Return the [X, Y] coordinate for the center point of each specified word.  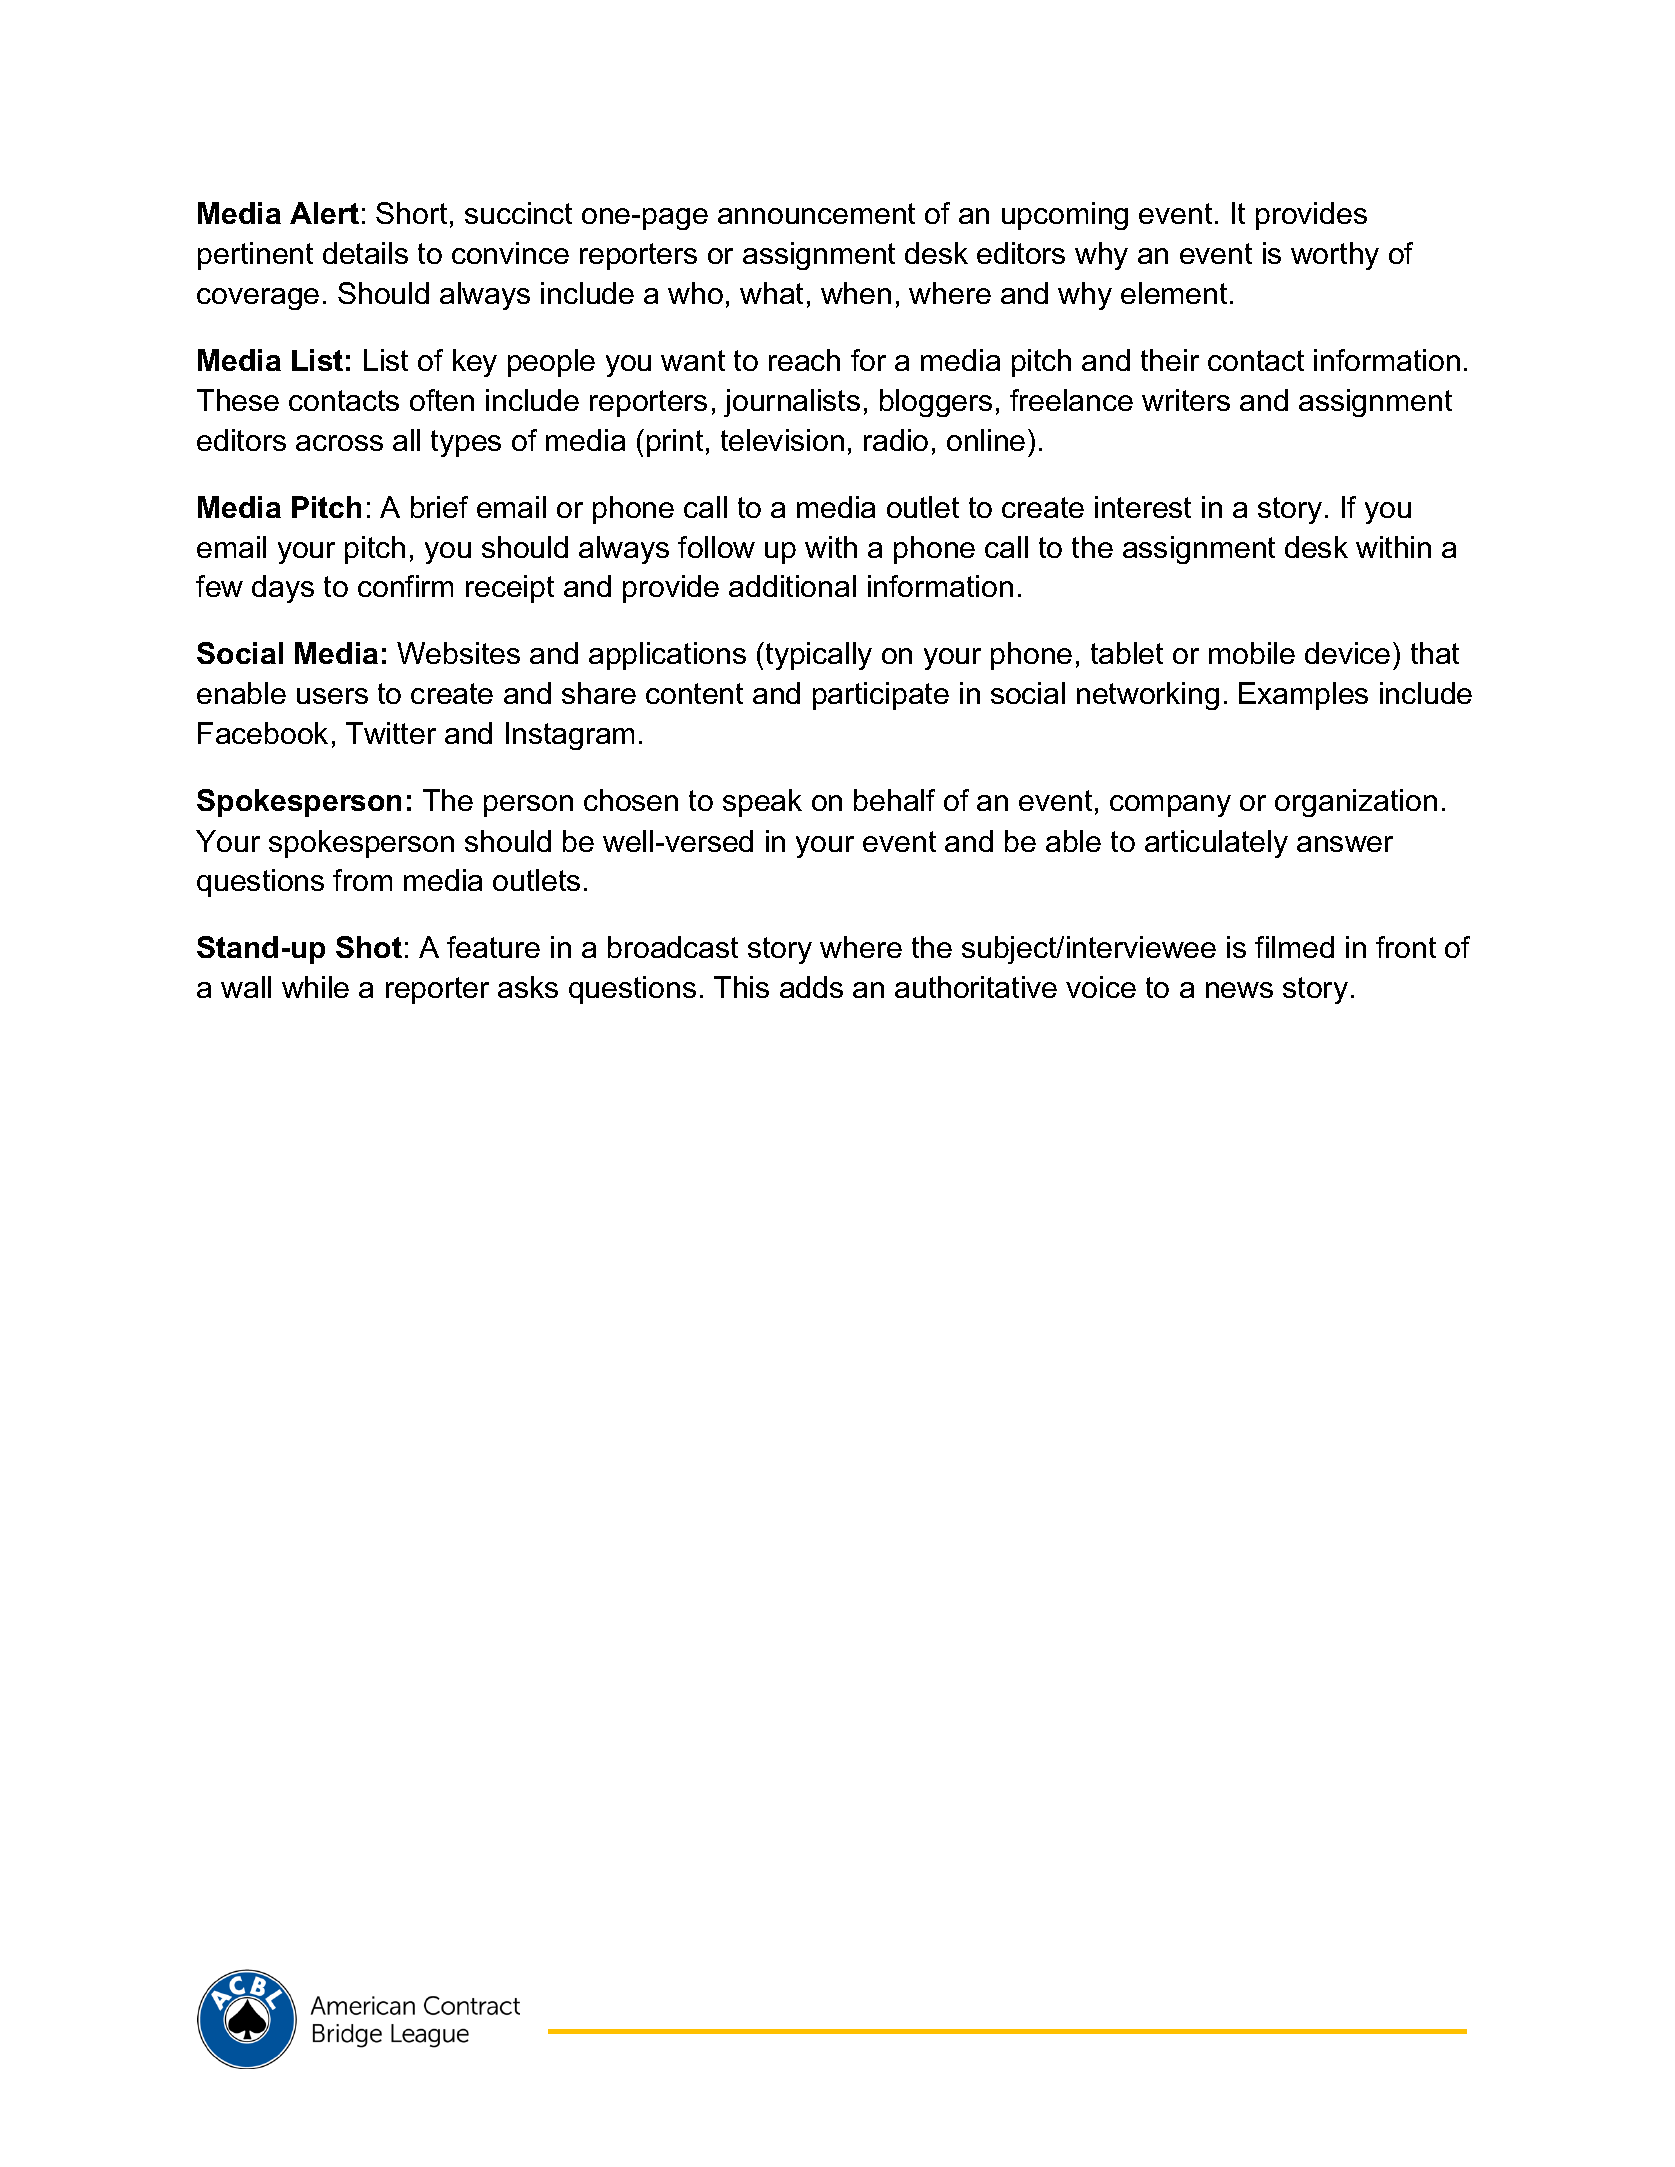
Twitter [391, 733]
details [365, 253]
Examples [1303, 696]
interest [1143, 507]
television [782, 440]
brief [439, 507]
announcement [816, 213]
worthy [1335, 256]
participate [881, 696]
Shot [369, 947]
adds [811, 987]
